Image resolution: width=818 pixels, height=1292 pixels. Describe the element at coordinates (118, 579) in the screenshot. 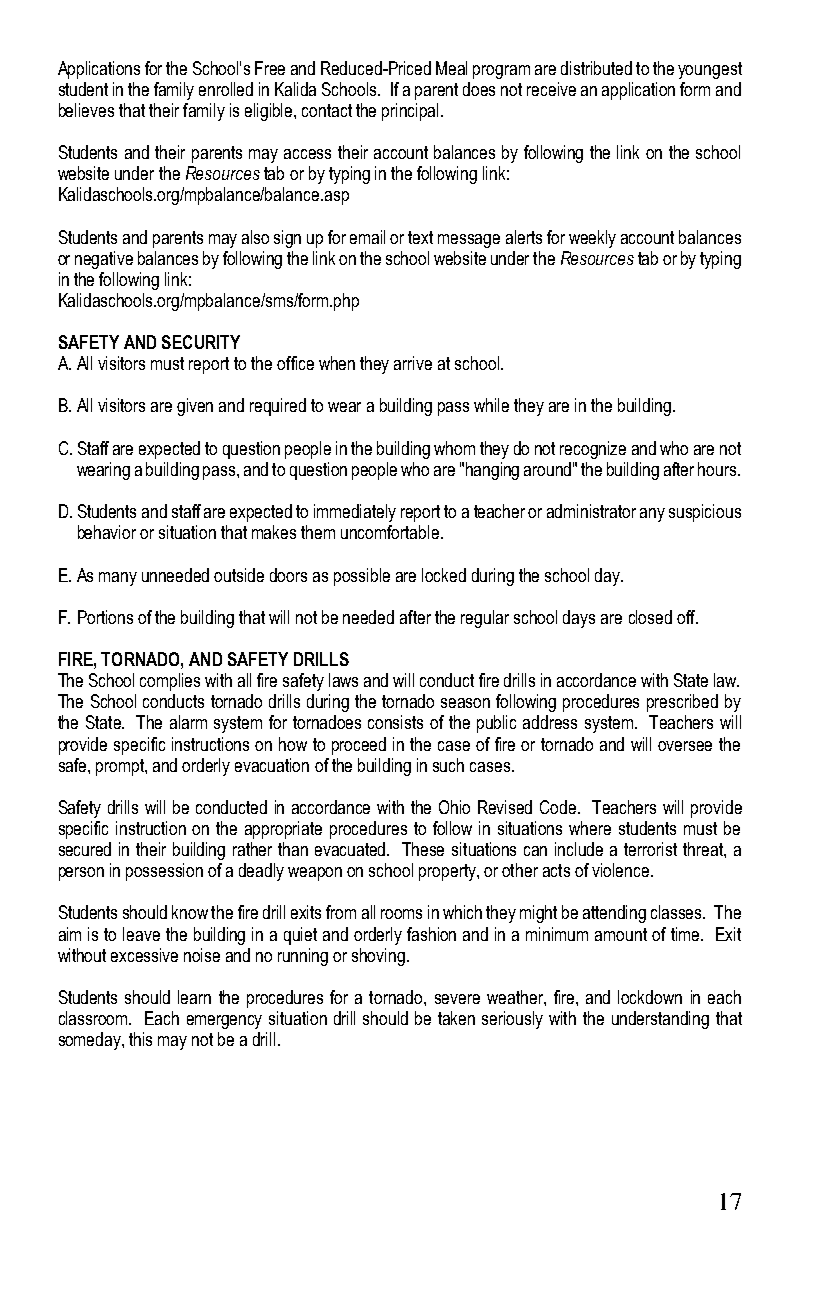

I see `many` at that location.
